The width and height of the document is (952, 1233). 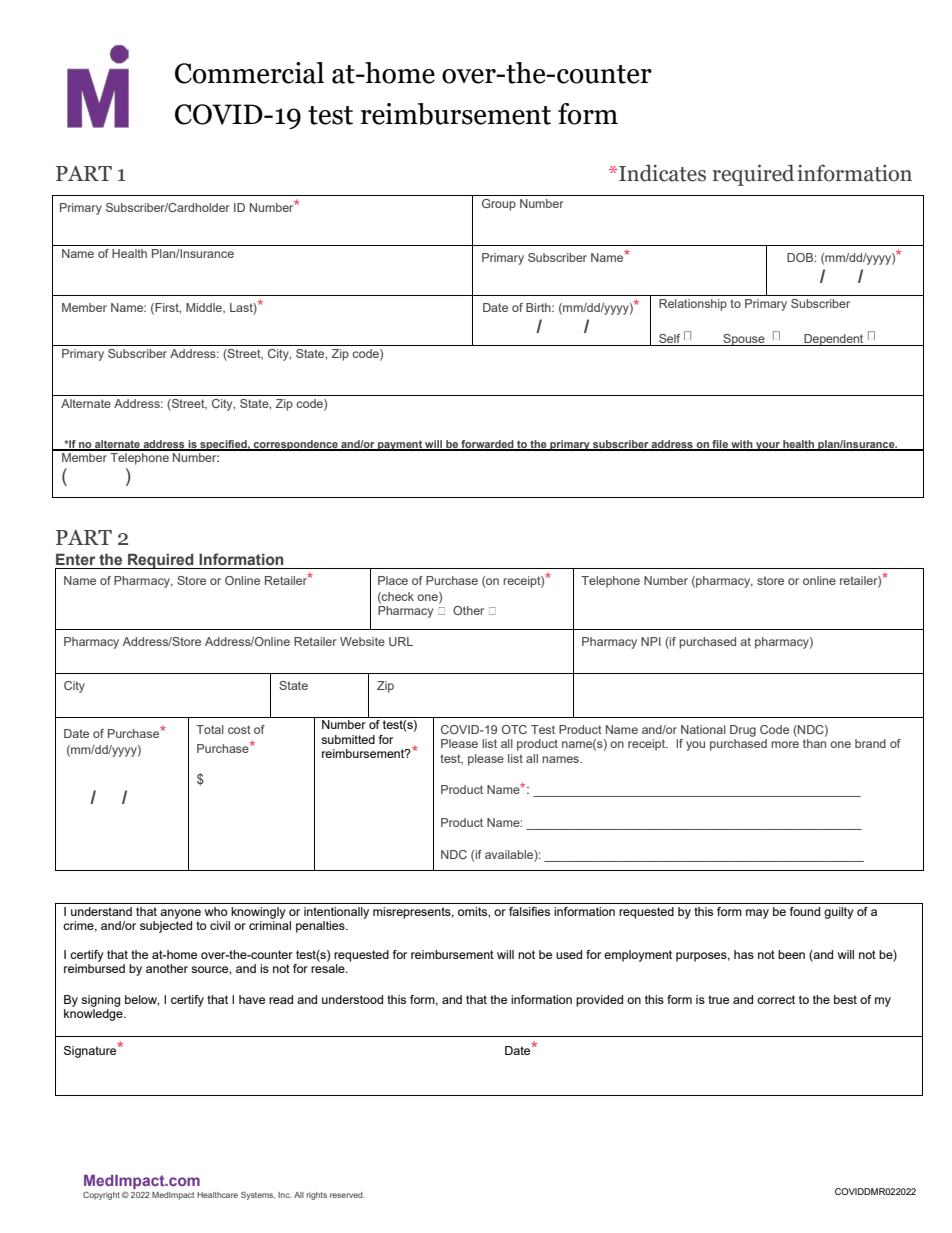 What do you see at coordinates (720, 445) in the document?
I see `file` at bounding box center [720, 445].
